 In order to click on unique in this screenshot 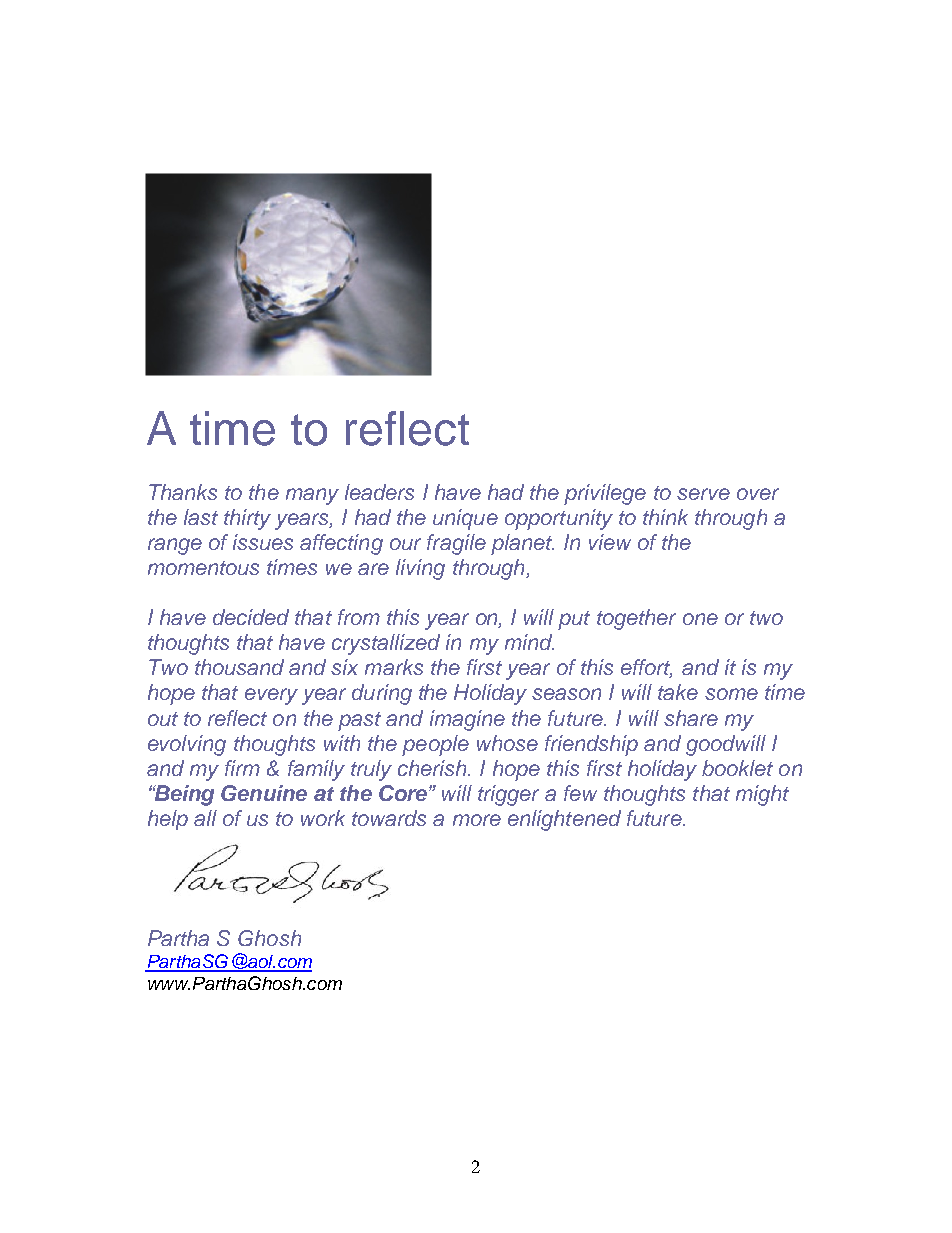, I will do `click(465, 519)`.
